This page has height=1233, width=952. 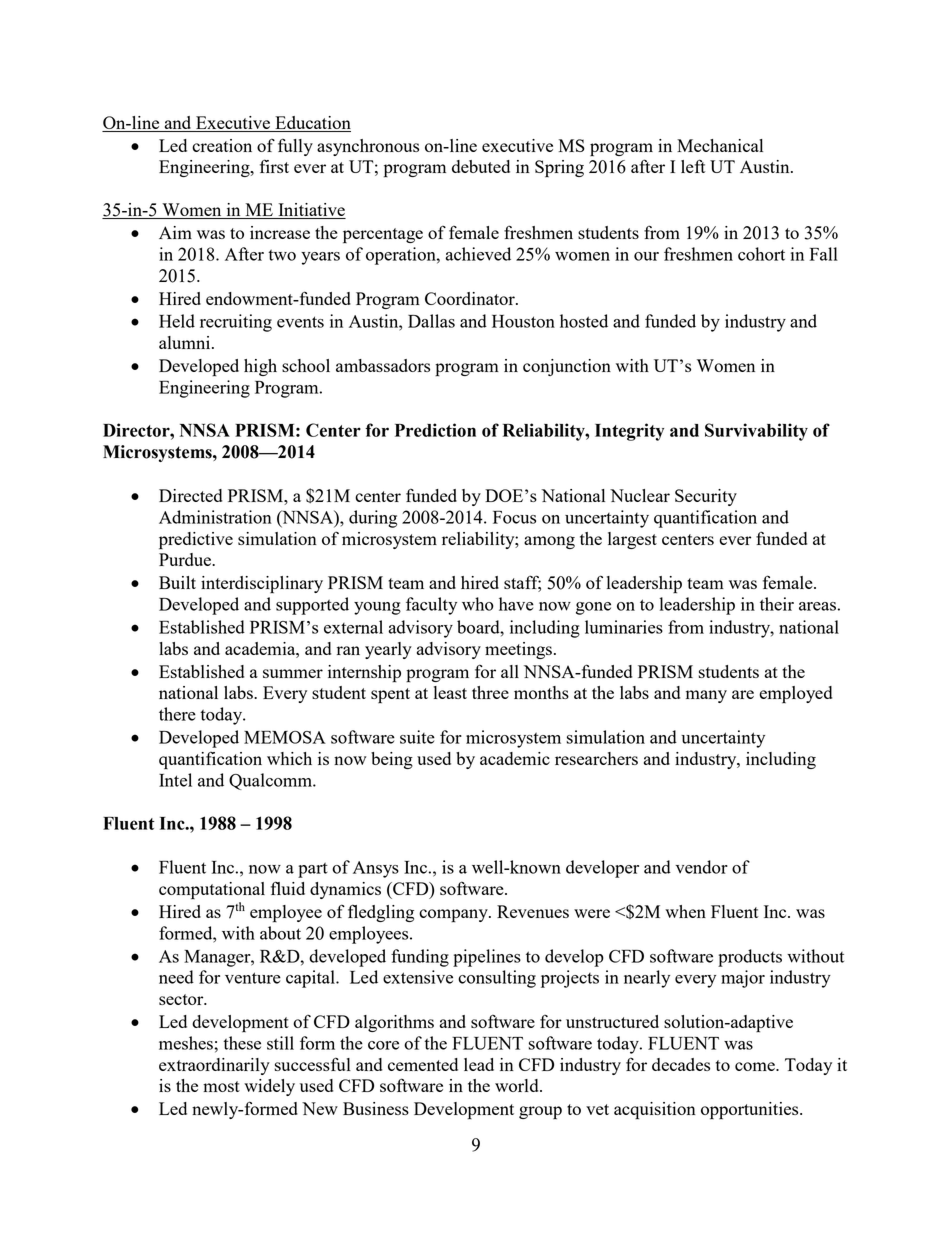 I want to click on their, so click(x=777, y=604).
